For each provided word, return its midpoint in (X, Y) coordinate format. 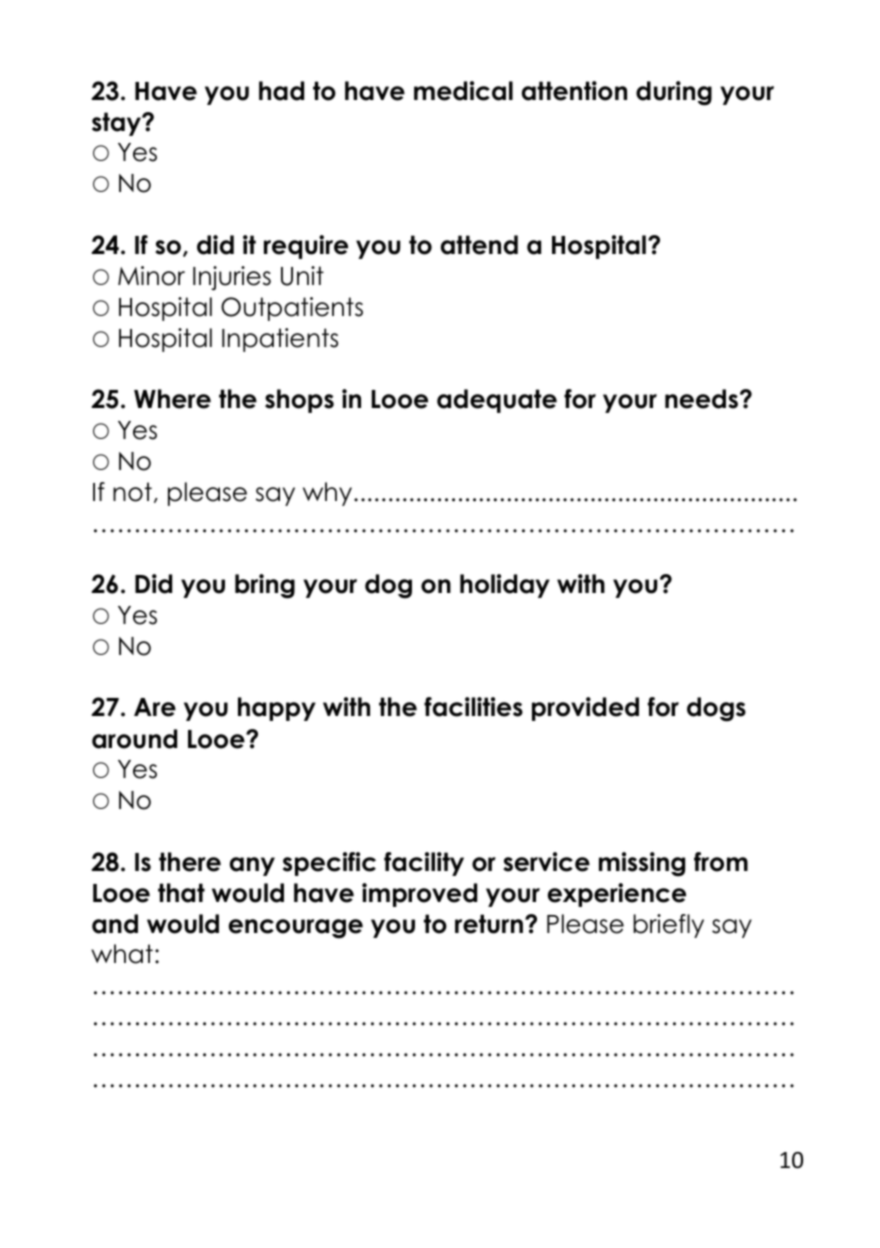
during (674, 93)
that (181, 893)
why (327, 494)
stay (117, 124)
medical (463, 91)
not (132, 492)
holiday (505, 586)
